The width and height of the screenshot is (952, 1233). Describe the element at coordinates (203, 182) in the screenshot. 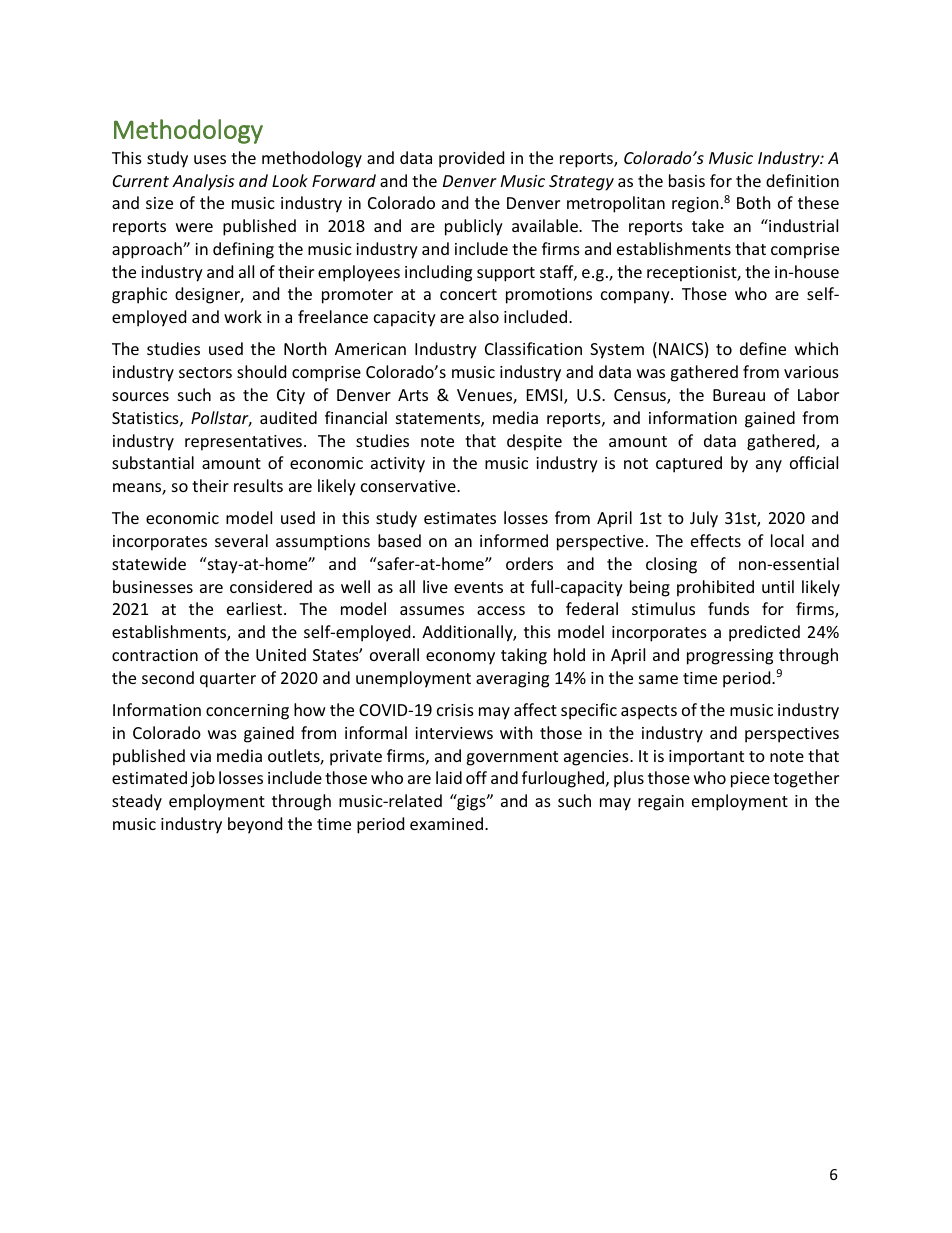

I see `Analysis` at that location.
